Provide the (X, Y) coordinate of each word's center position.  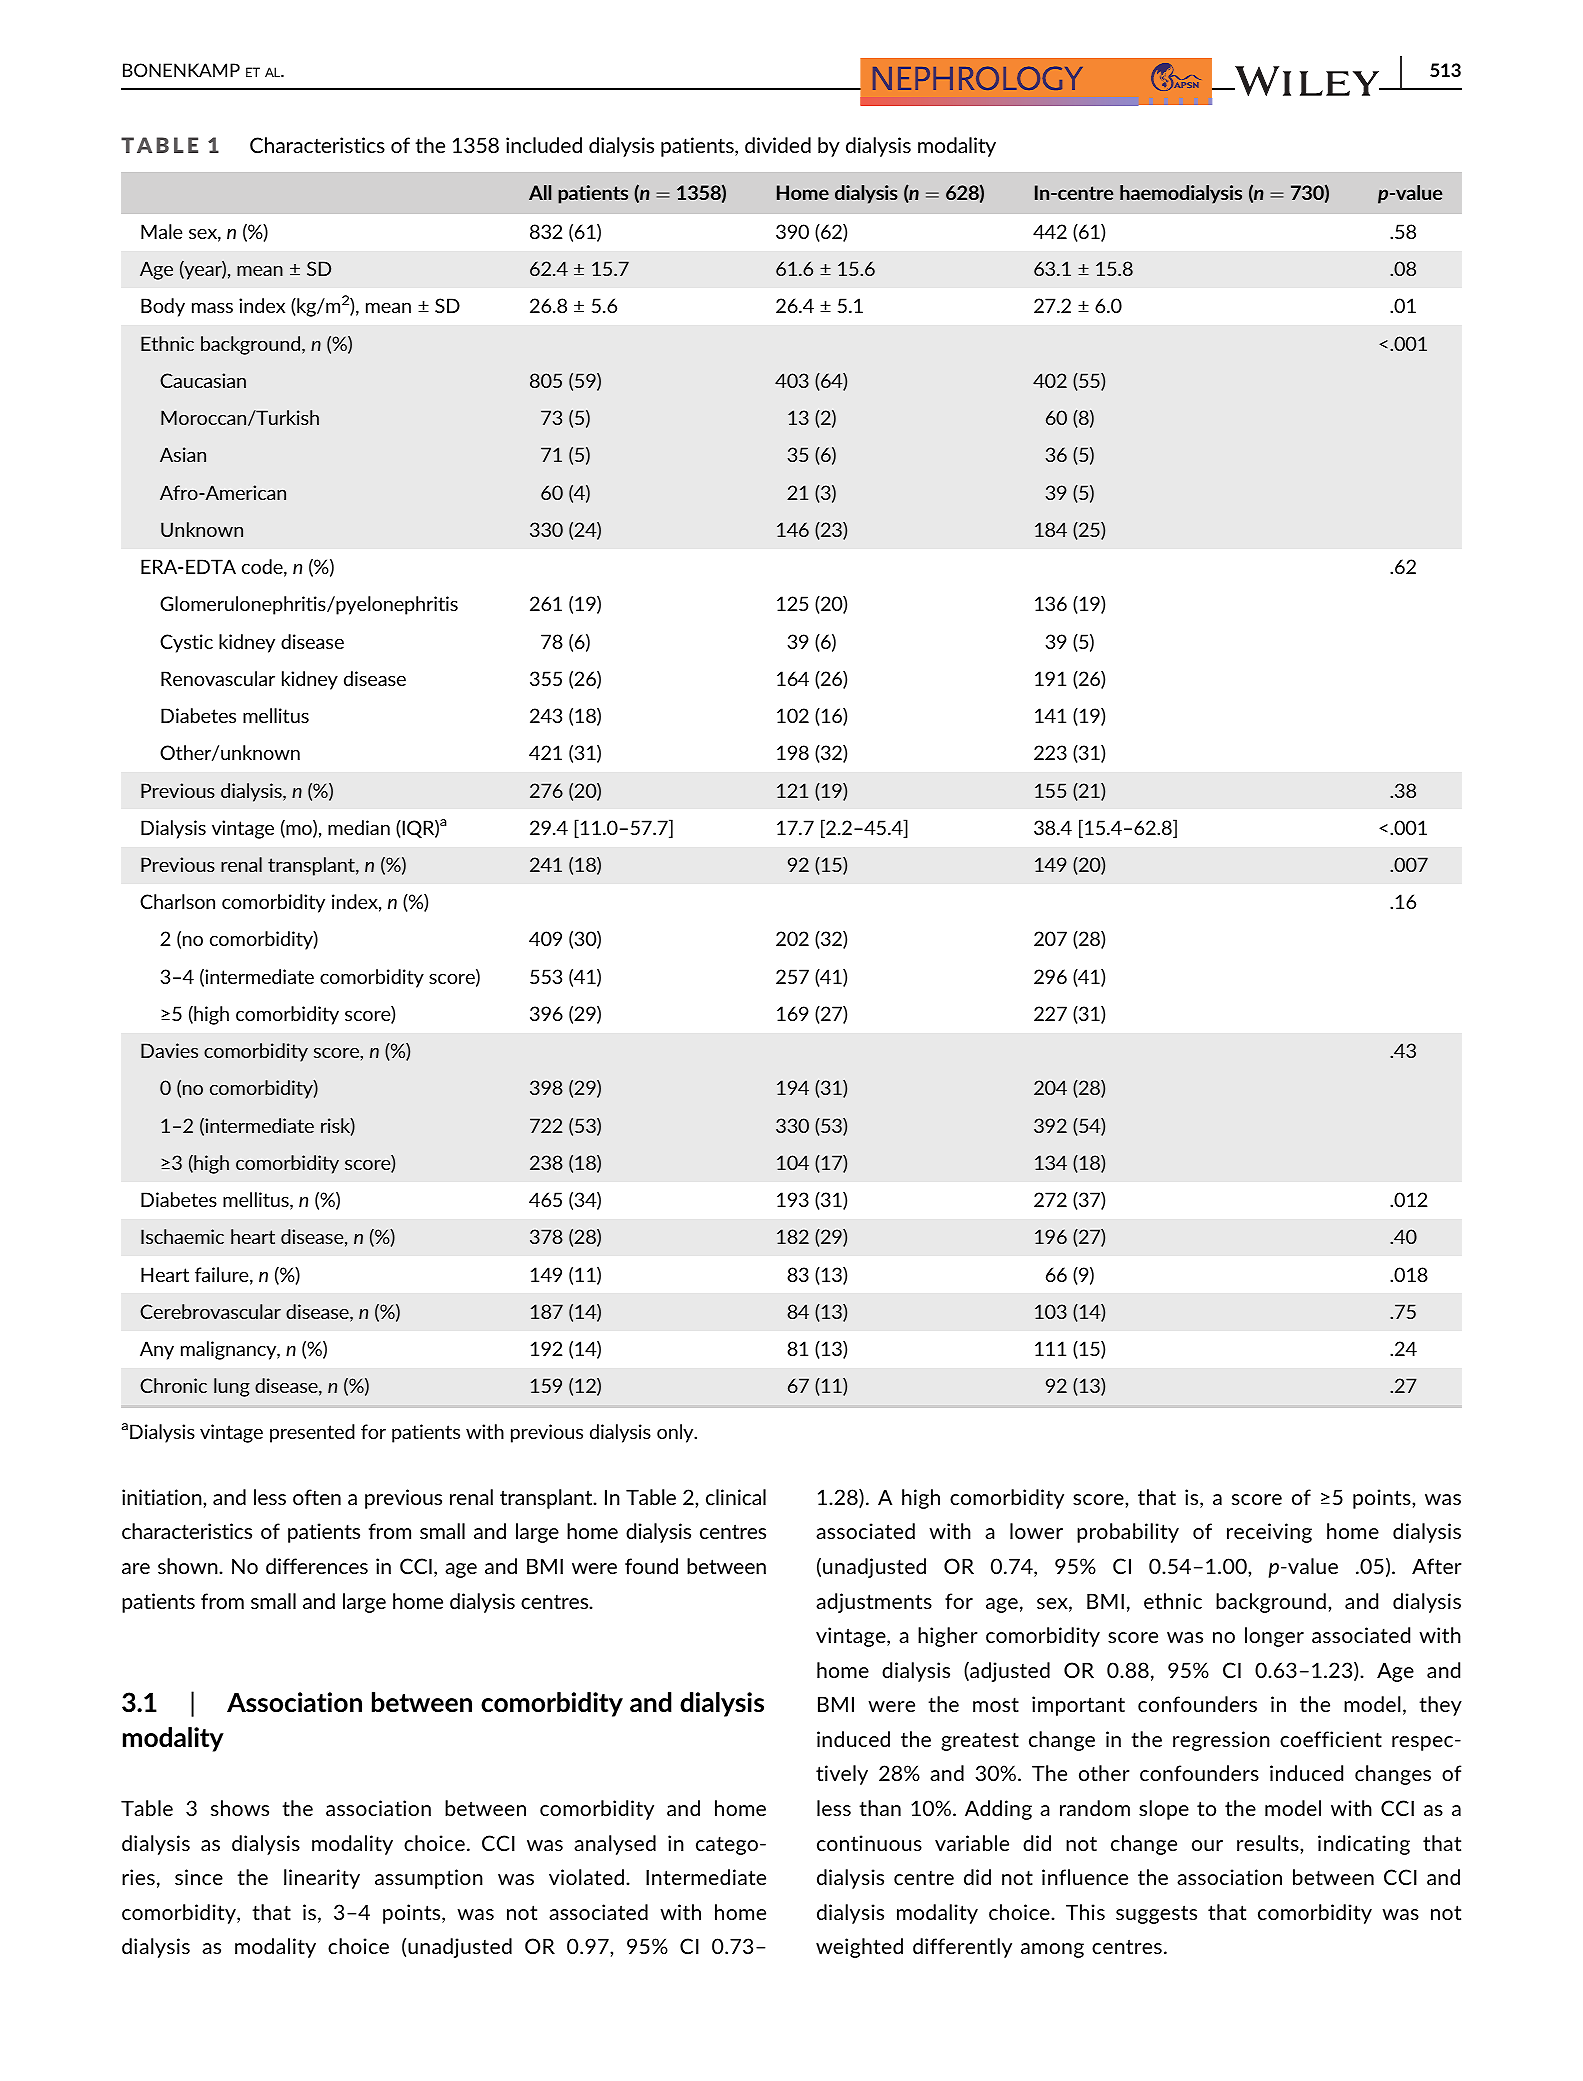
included (544, 145)
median (359, 827)
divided (778, 145)
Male (161, 231)
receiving (1269, 1533)
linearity (322, 1879)
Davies (169, 1050)
